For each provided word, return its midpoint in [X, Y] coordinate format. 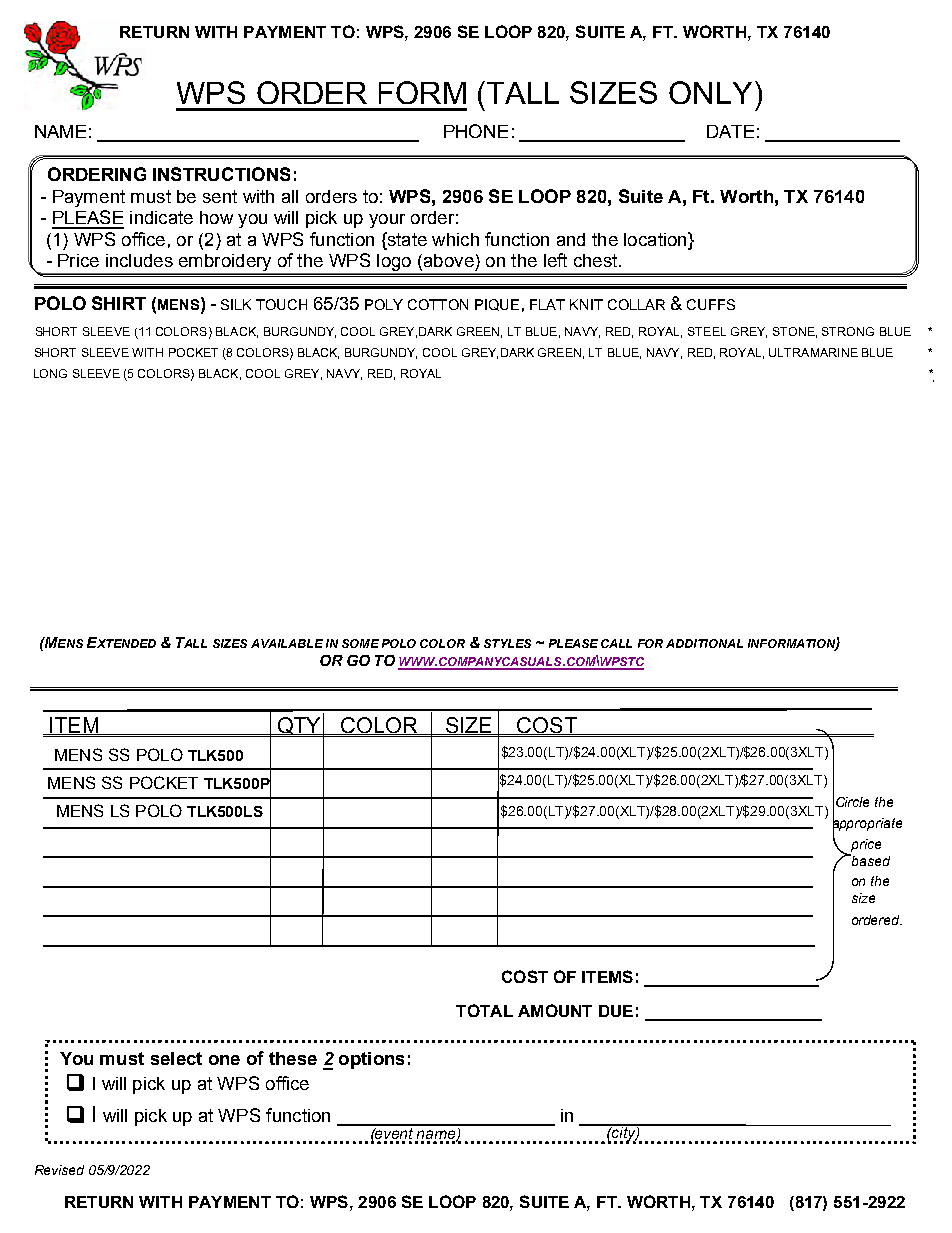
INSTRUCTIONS [221, 174]
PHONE [476, 131]
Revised [59, 1170]
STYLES [507, 643]
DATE [730, 131]
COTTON [438, 304]
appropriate [867, 824]
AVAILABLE [287, 643]
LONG [50, 373]
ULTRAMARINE [813, 352]
